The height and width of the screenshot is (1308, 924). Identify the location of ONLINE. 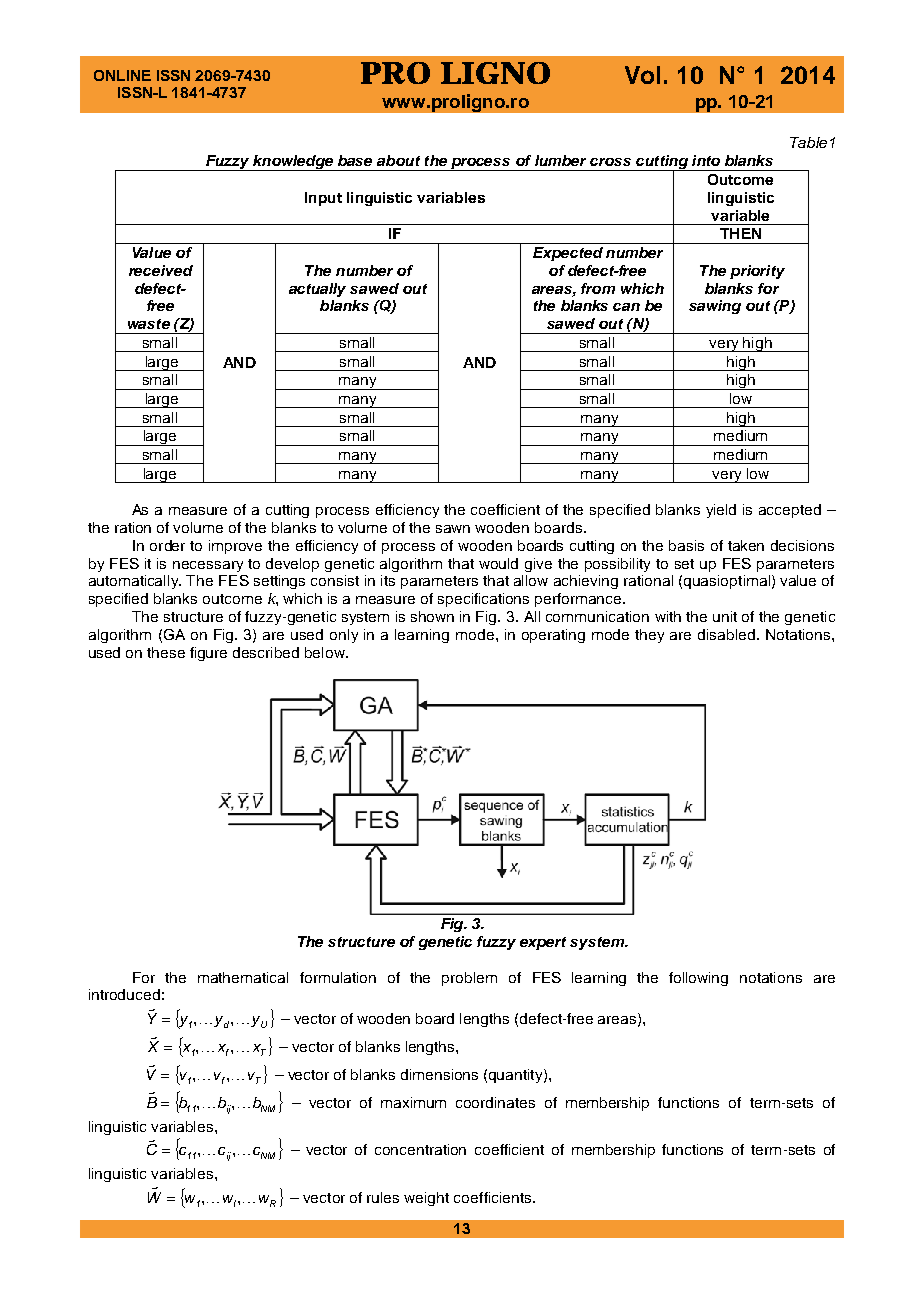
(122, 75).
